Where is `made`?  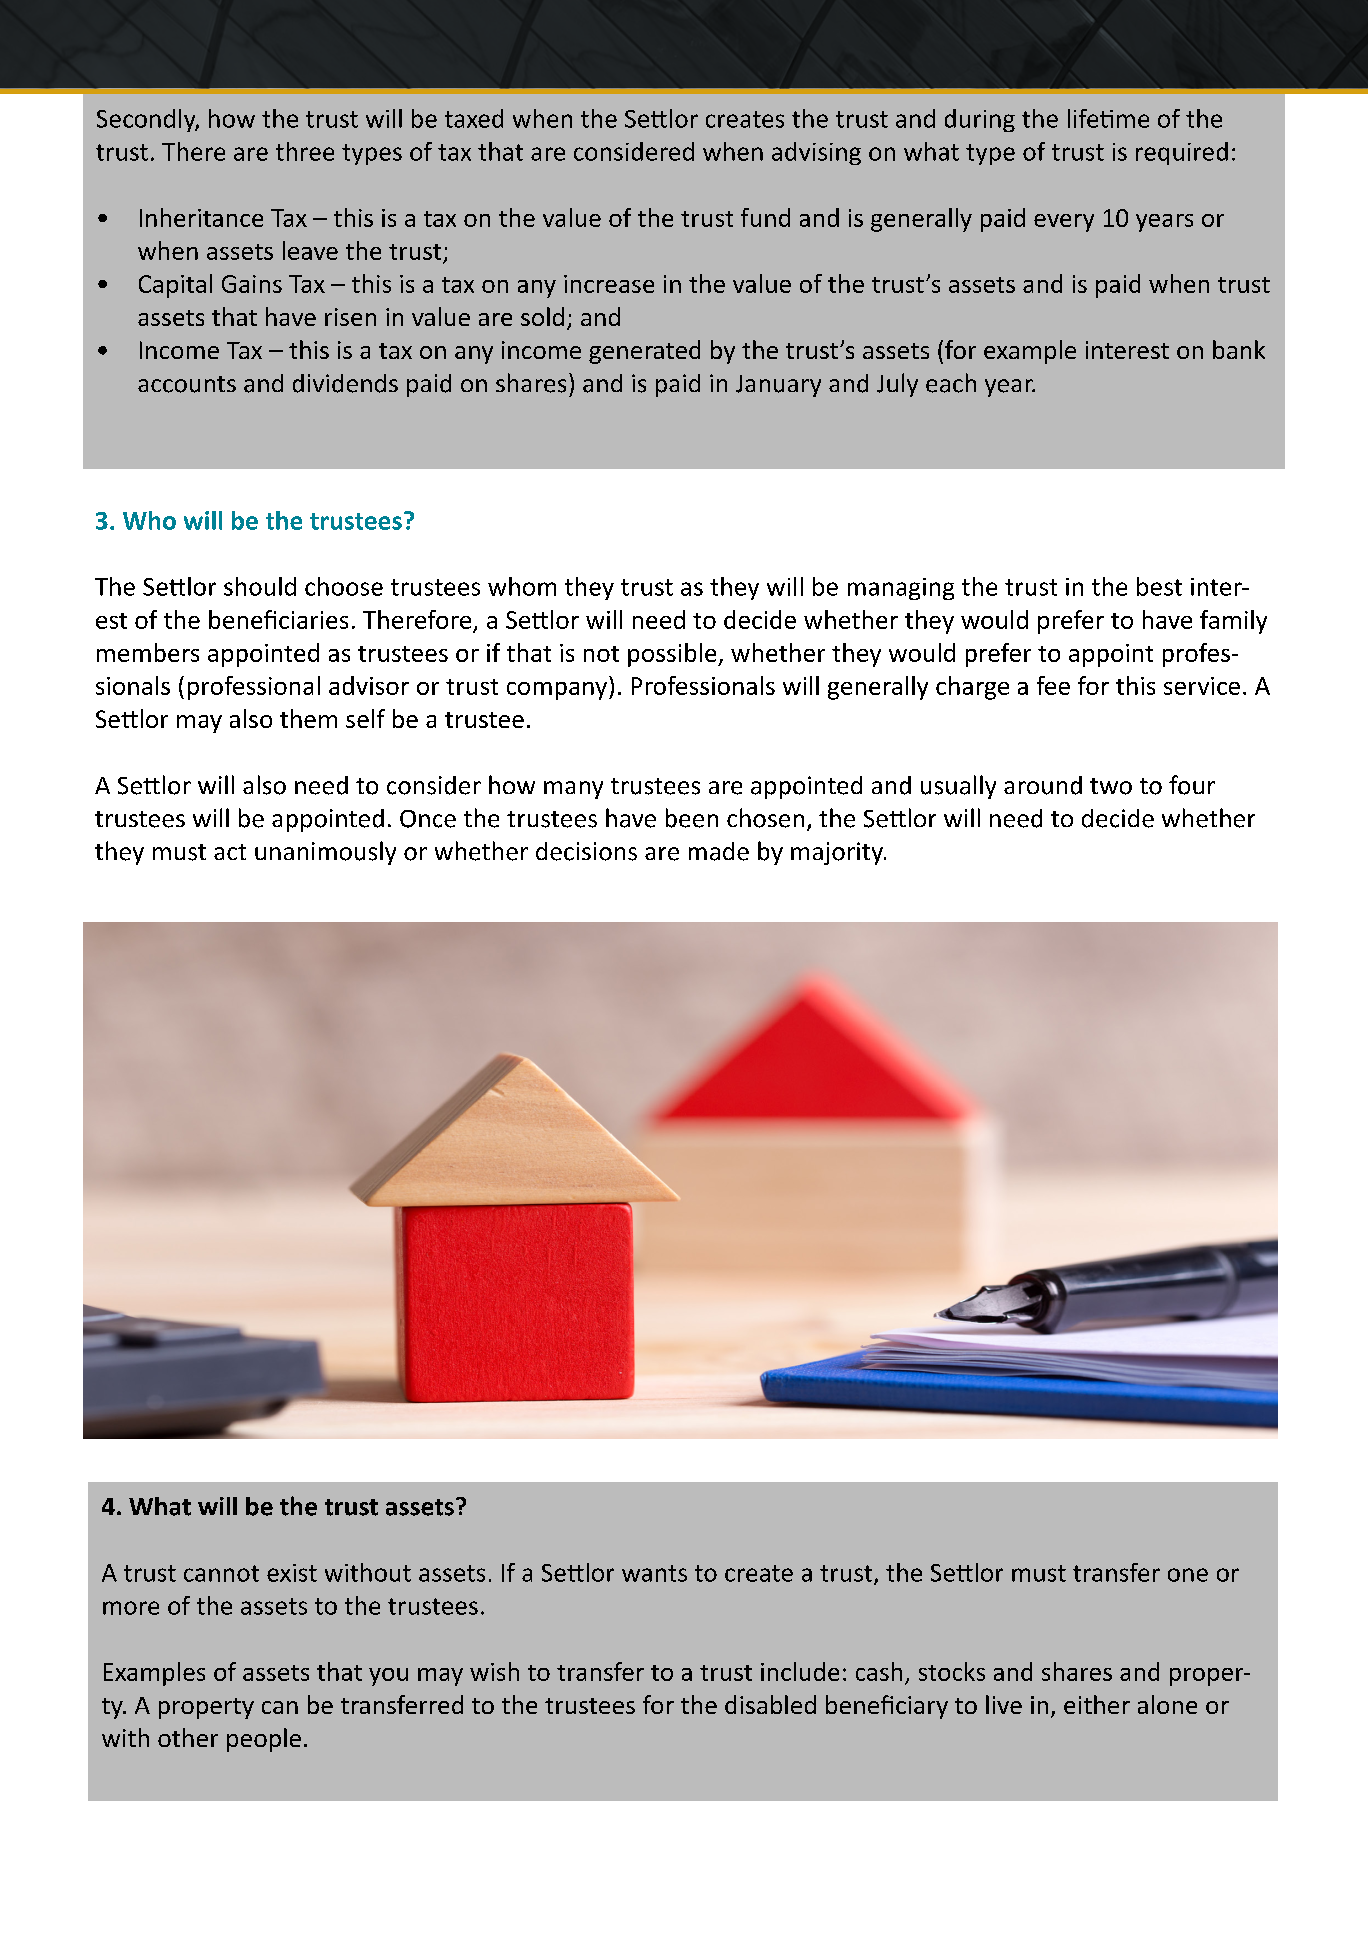
made is located at coordinates (719, 851).
